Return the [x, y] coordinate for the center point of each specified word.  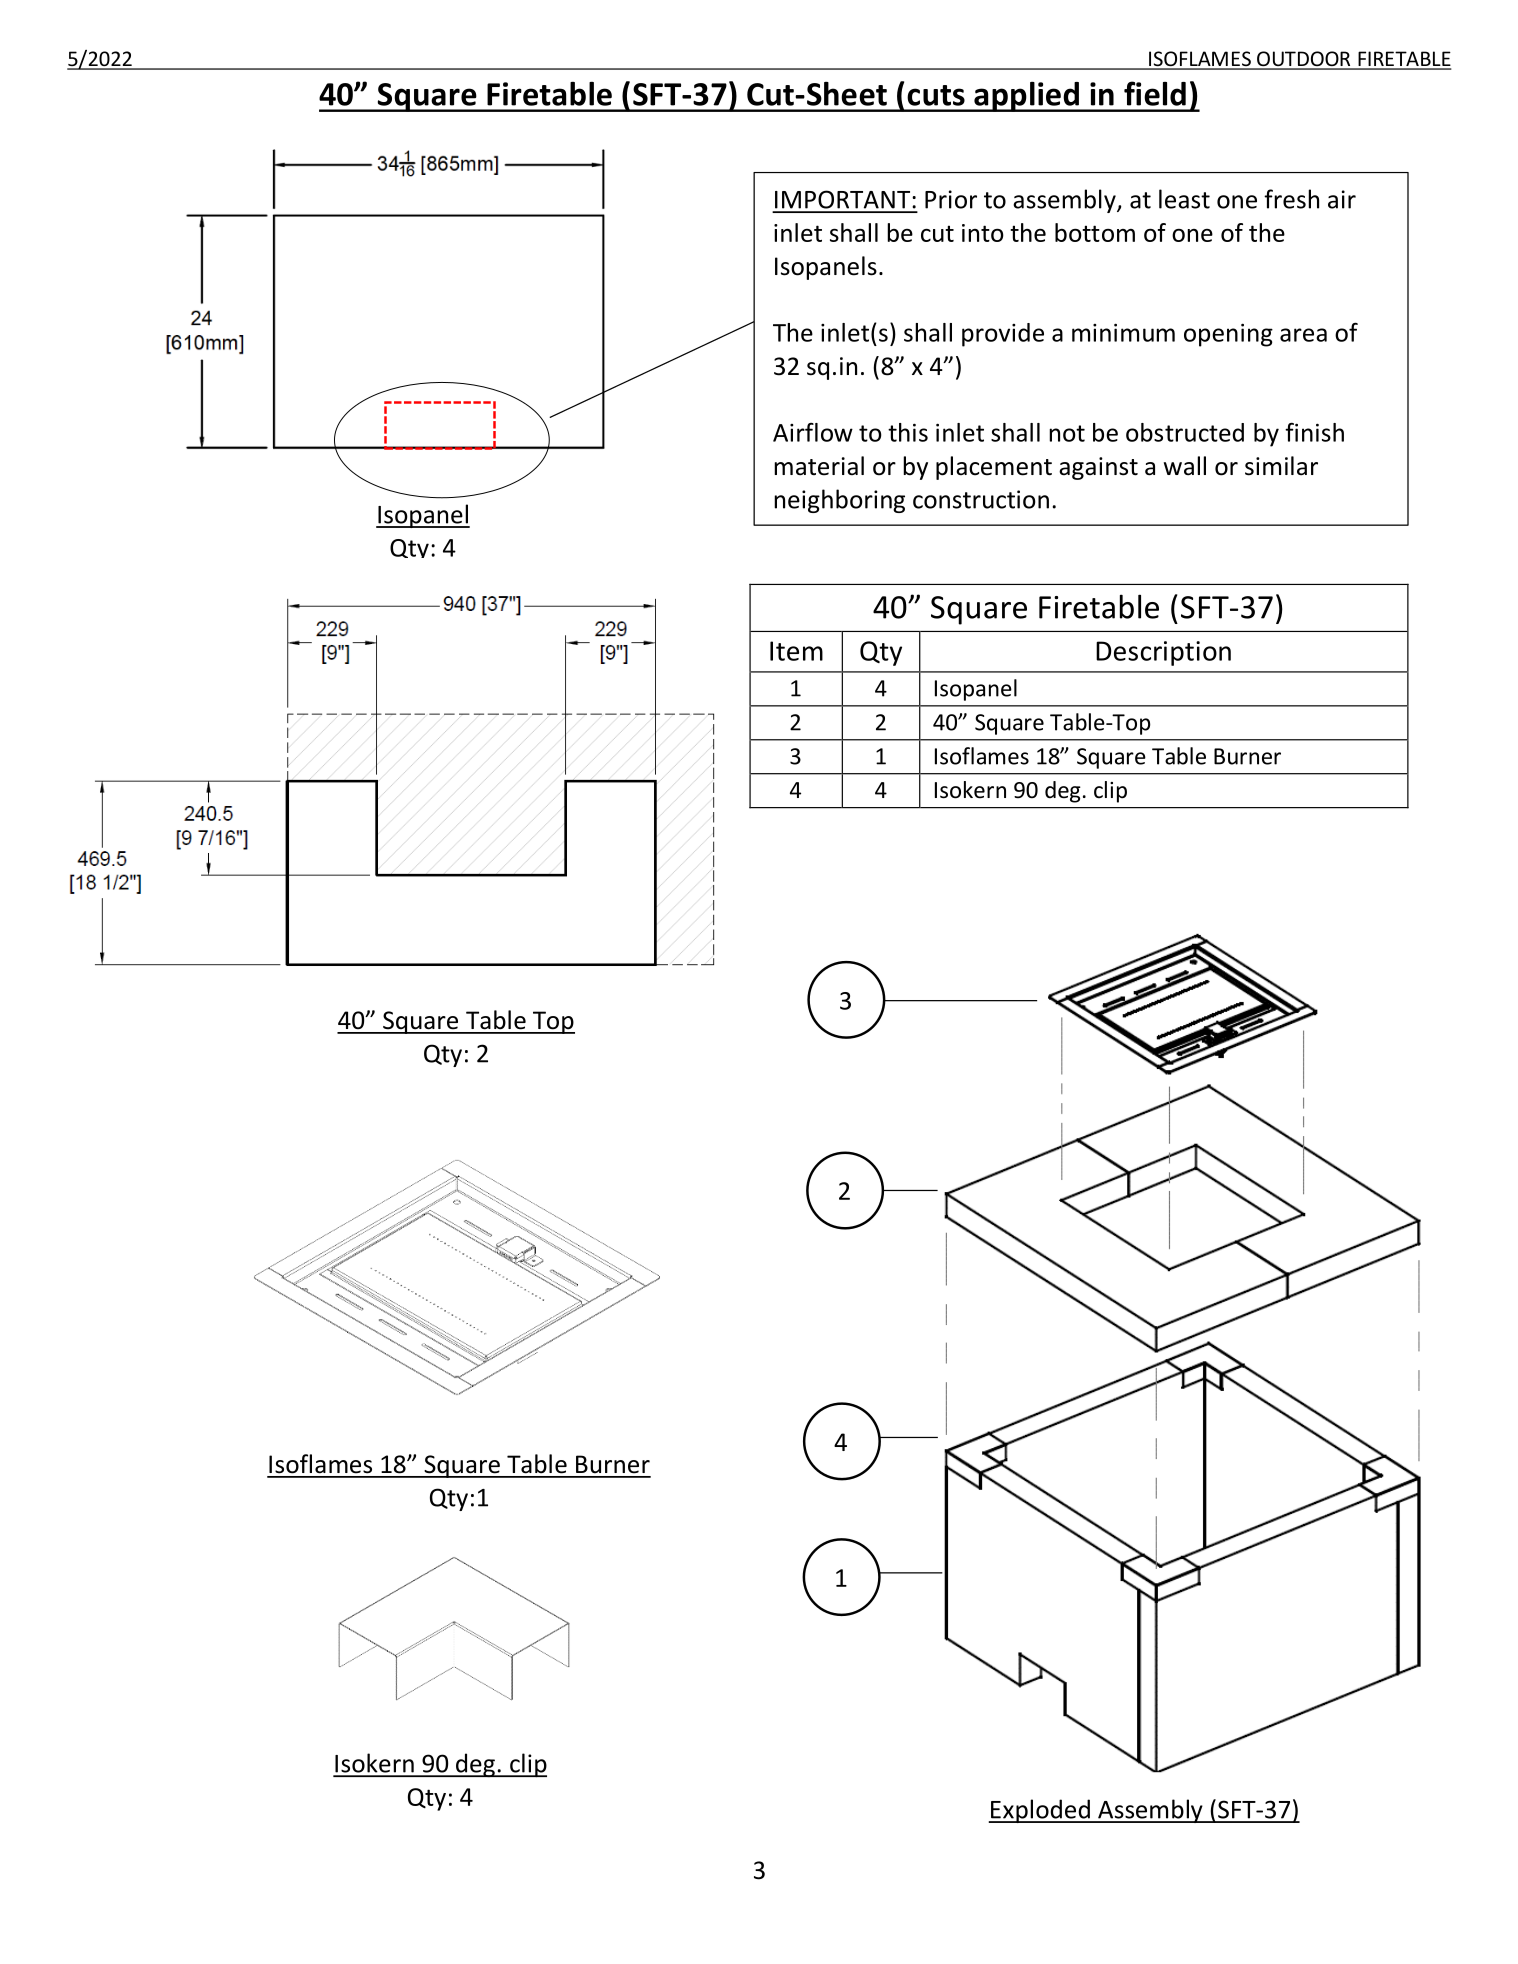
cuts [936, 95]
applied [1026, 97]
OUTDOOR [1304, 60]
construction [981, 499]
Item [796, 651]
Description [1163, 653]
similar [1281, 466]
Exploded [1040, 1811]
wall [1185, 466]
